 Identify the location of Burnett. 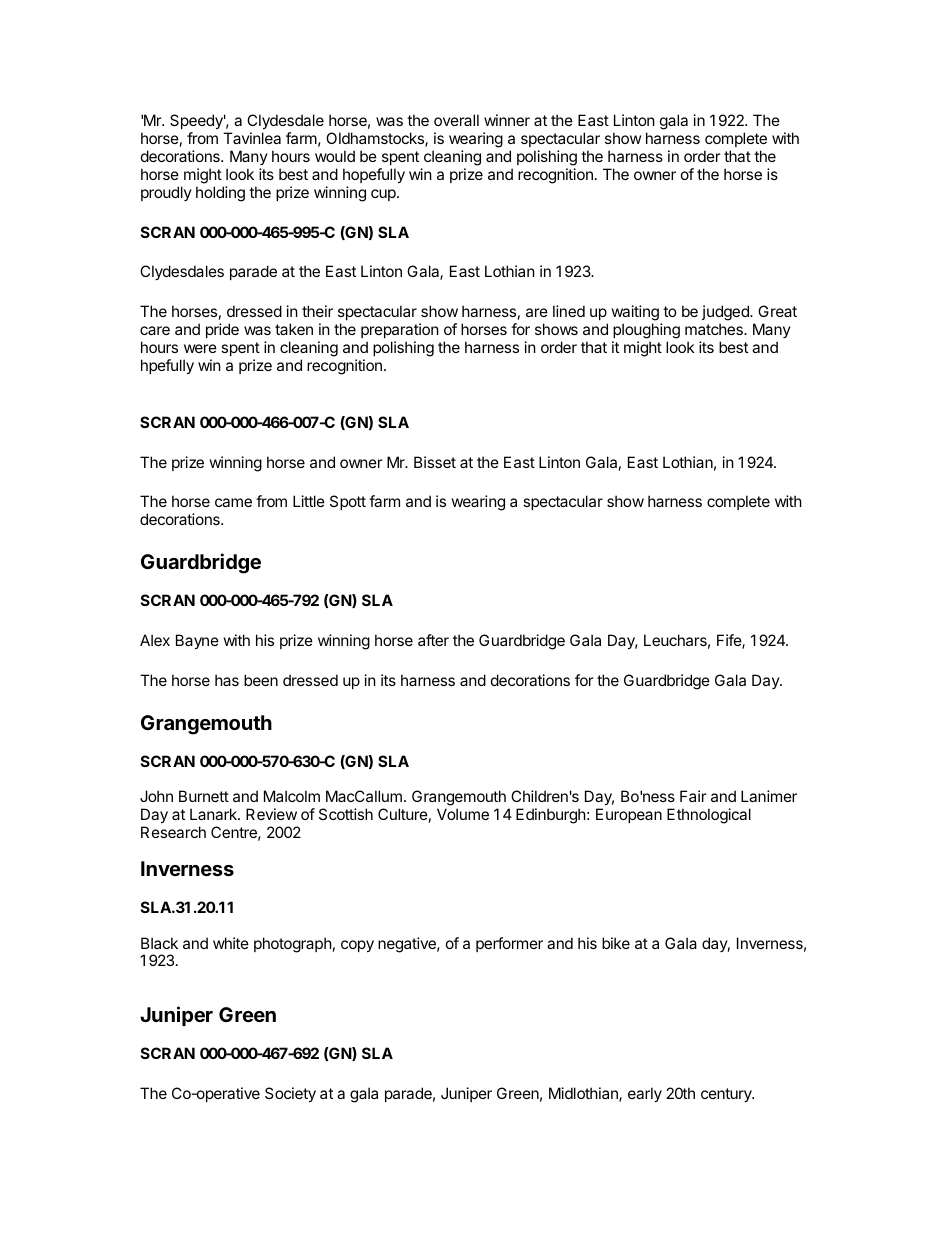
(204, 796).
